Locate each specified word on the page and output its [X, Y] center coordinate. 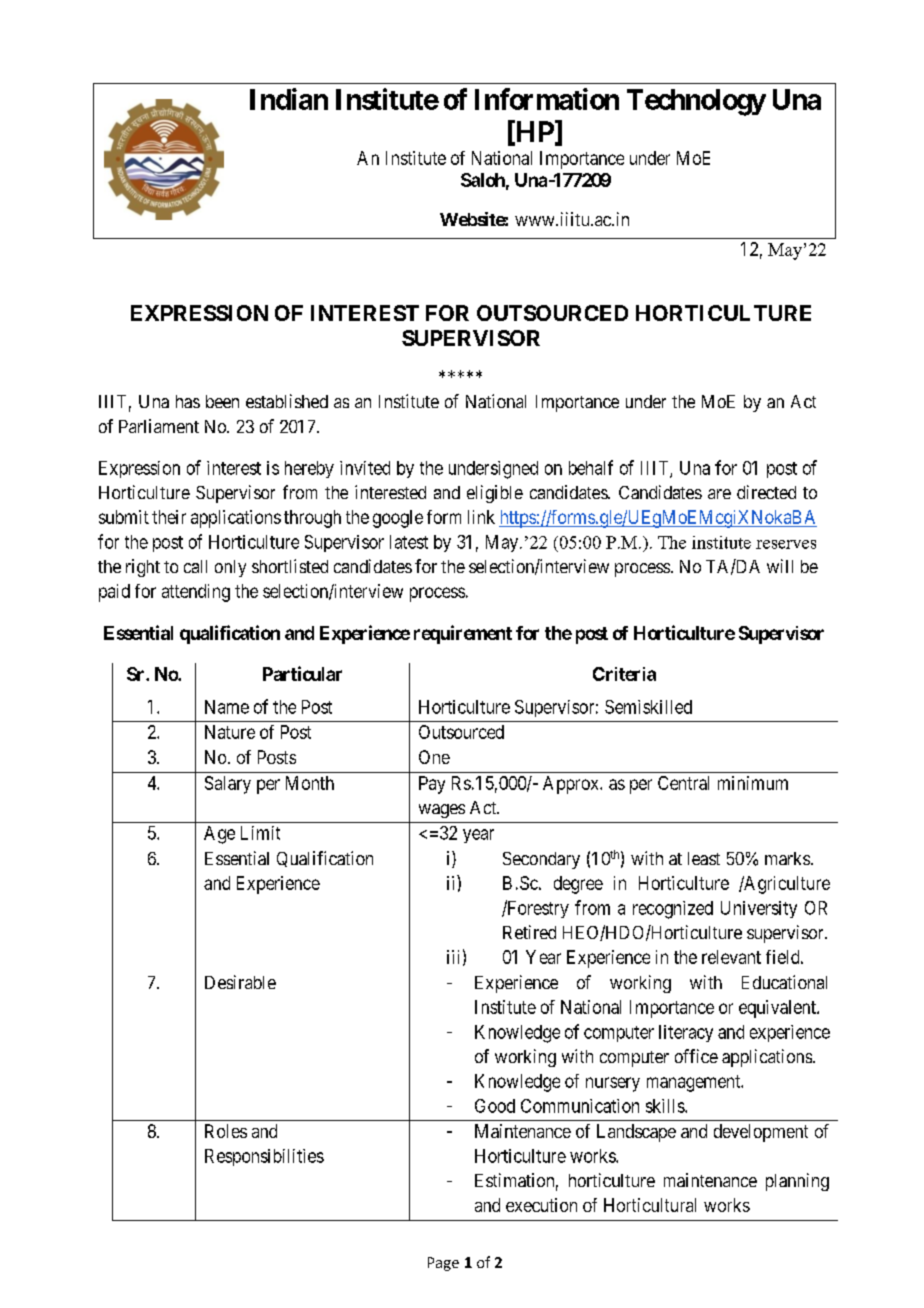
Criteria [624, 674]
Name [227, 707]
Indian [289, 99]
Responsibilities [264, 1157]
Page [443, 1264]
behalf [591, 467]
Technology [696, 102]
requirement [463, 634]
